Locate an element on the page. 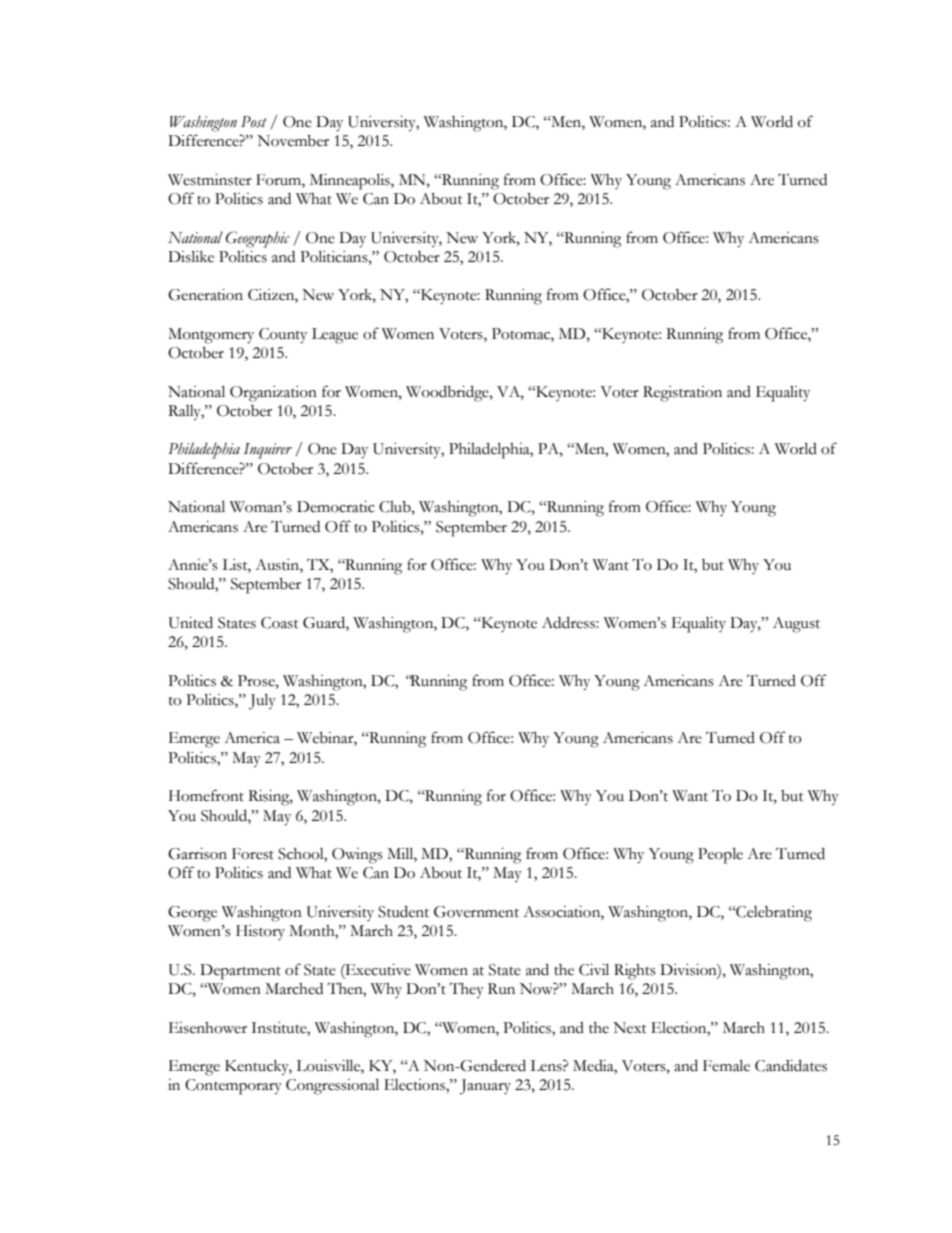  Democratic is located at coordinates (335, 507).
